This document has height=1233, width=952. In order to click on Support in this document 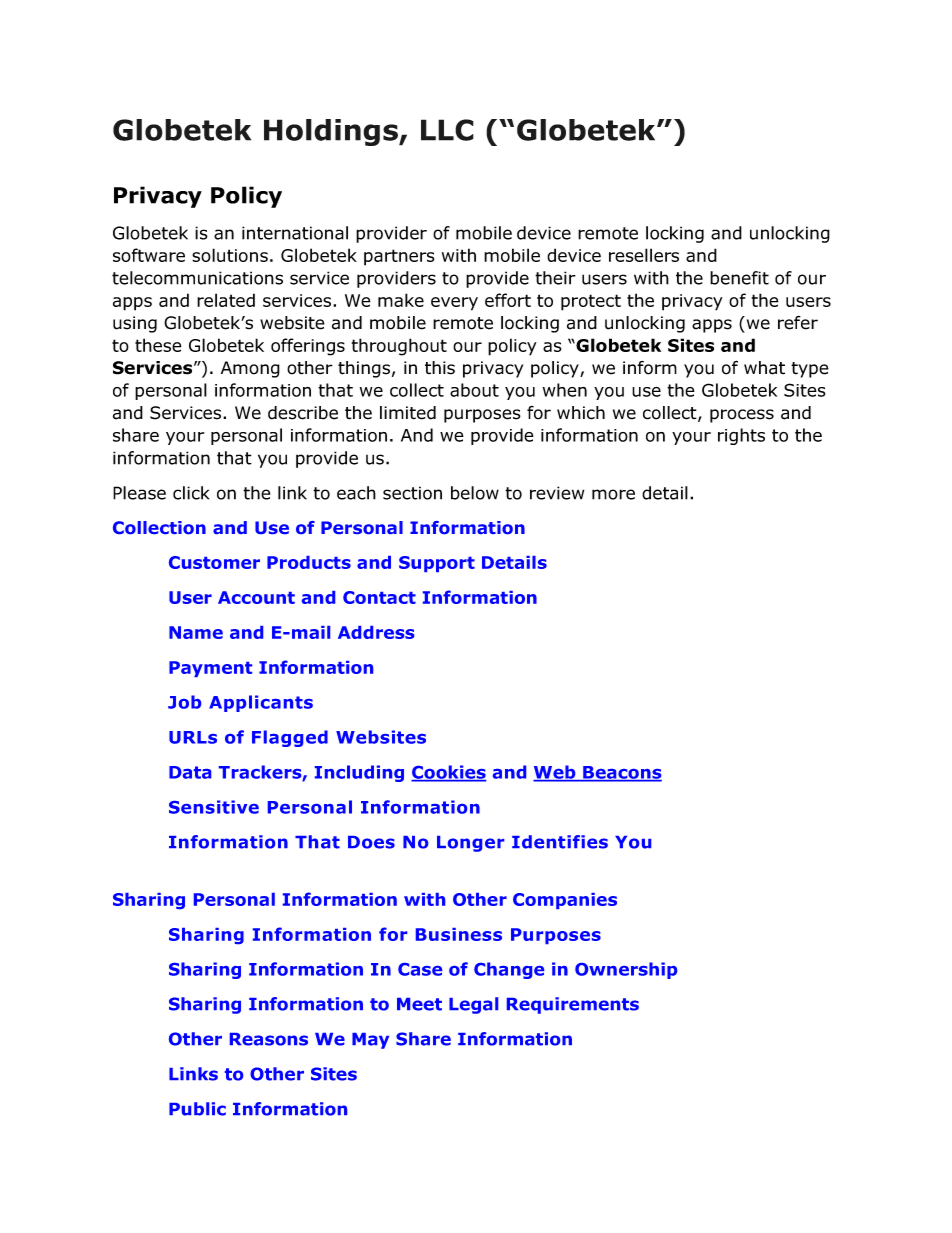, I will do `click(437, 564)`.
